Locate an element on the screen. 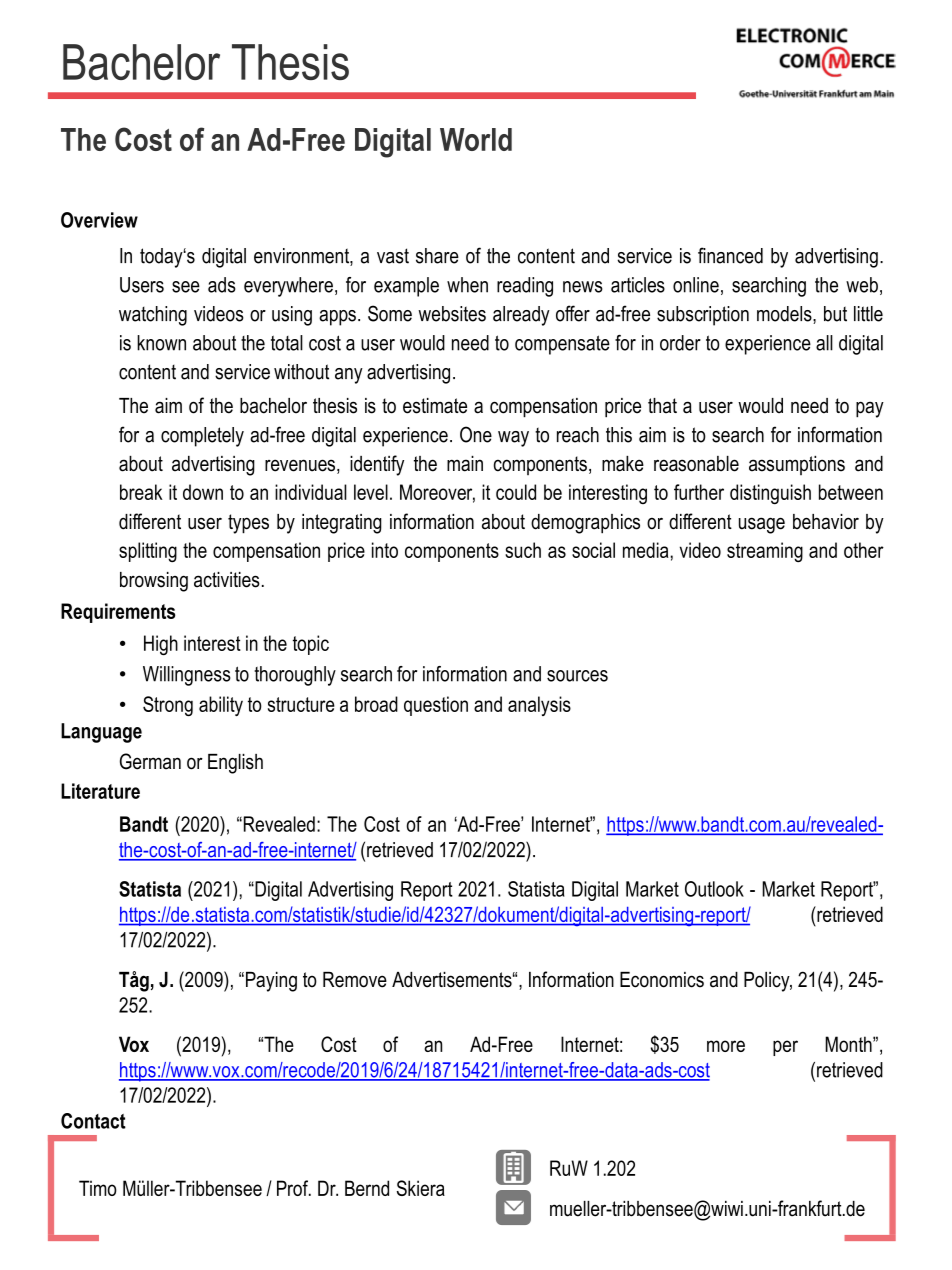 This screenshot has height=1270, width=952. Timo is located at coordinates (98, 1188).
